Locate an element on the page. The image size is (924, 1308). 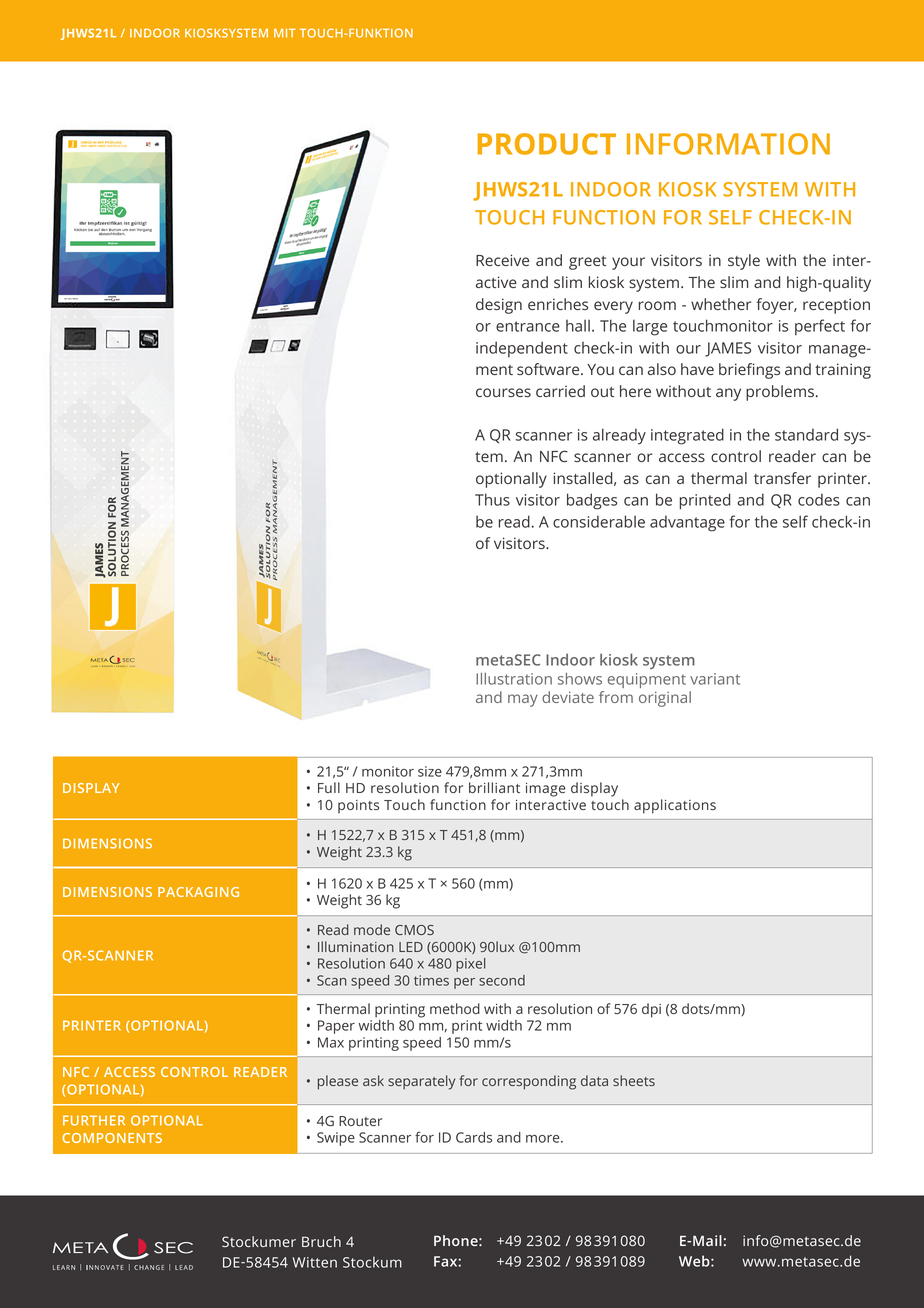
Thus is located at coordinates (492, 499).
